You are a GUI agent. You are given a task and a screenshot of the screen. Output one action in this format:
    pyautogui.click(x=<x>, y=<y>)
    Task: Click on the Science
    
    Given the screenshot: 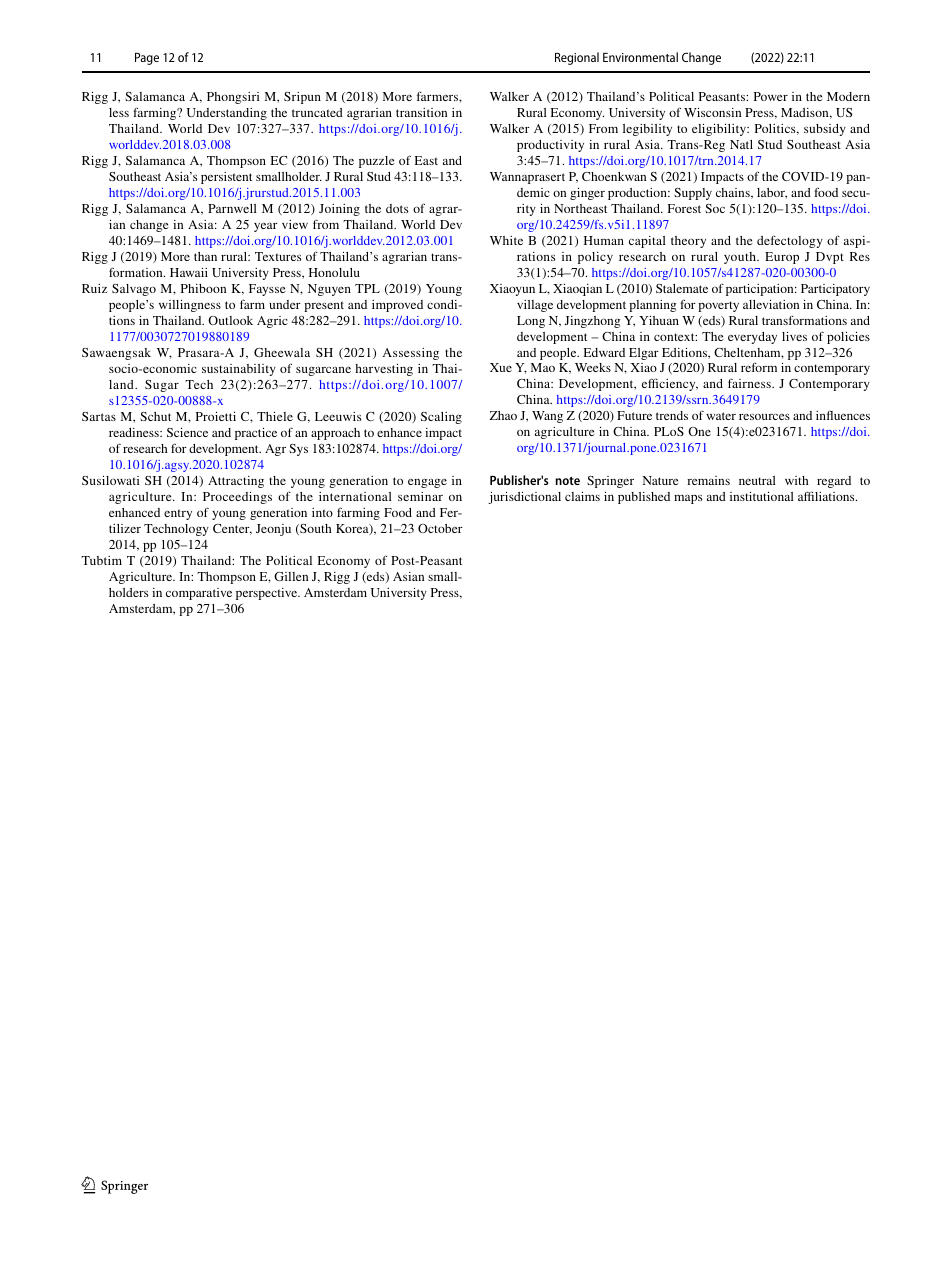 What is the action you would take?
    pyautogui.click(x=187, y=432)
